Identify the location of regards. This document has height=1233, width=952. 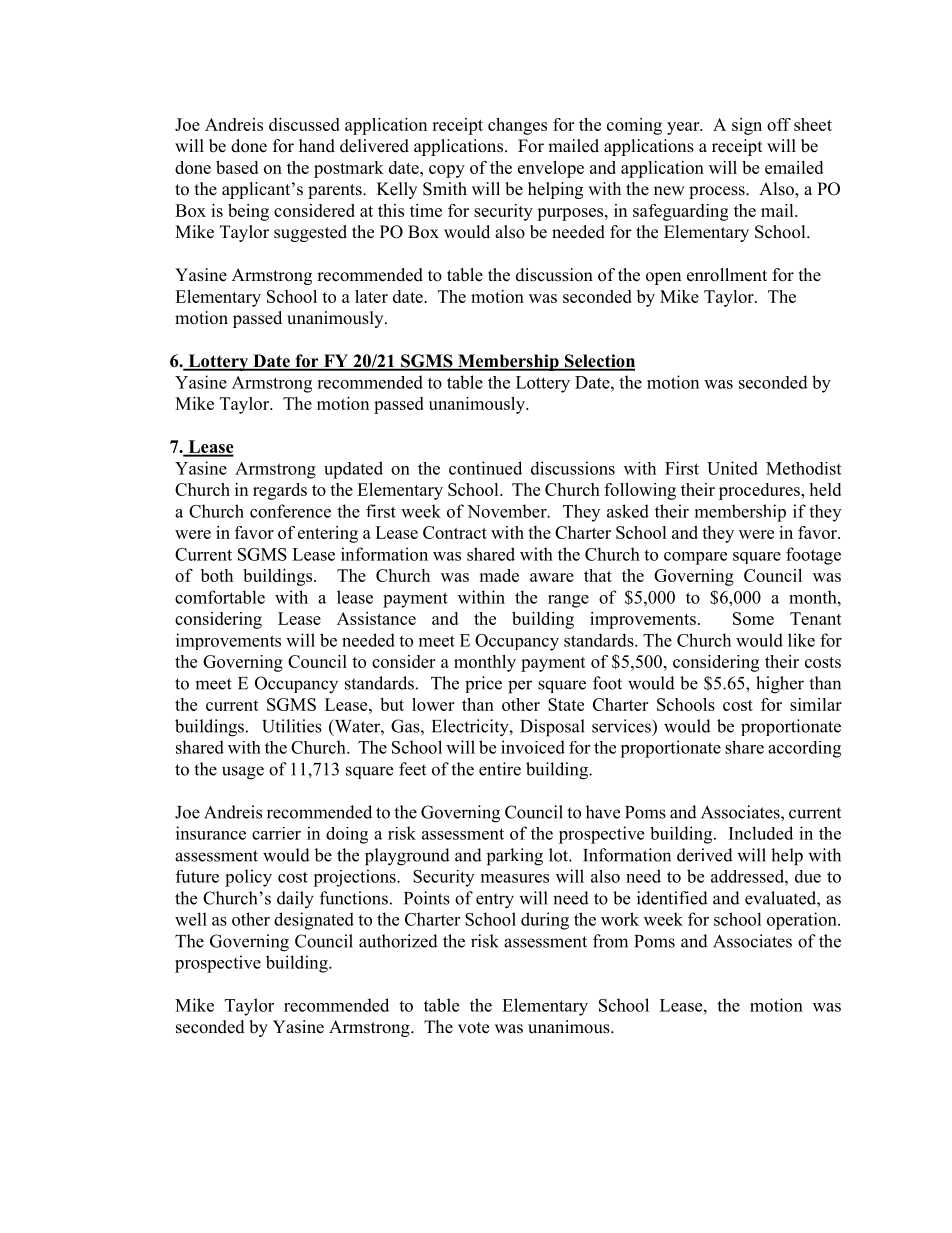
(280, 491).
